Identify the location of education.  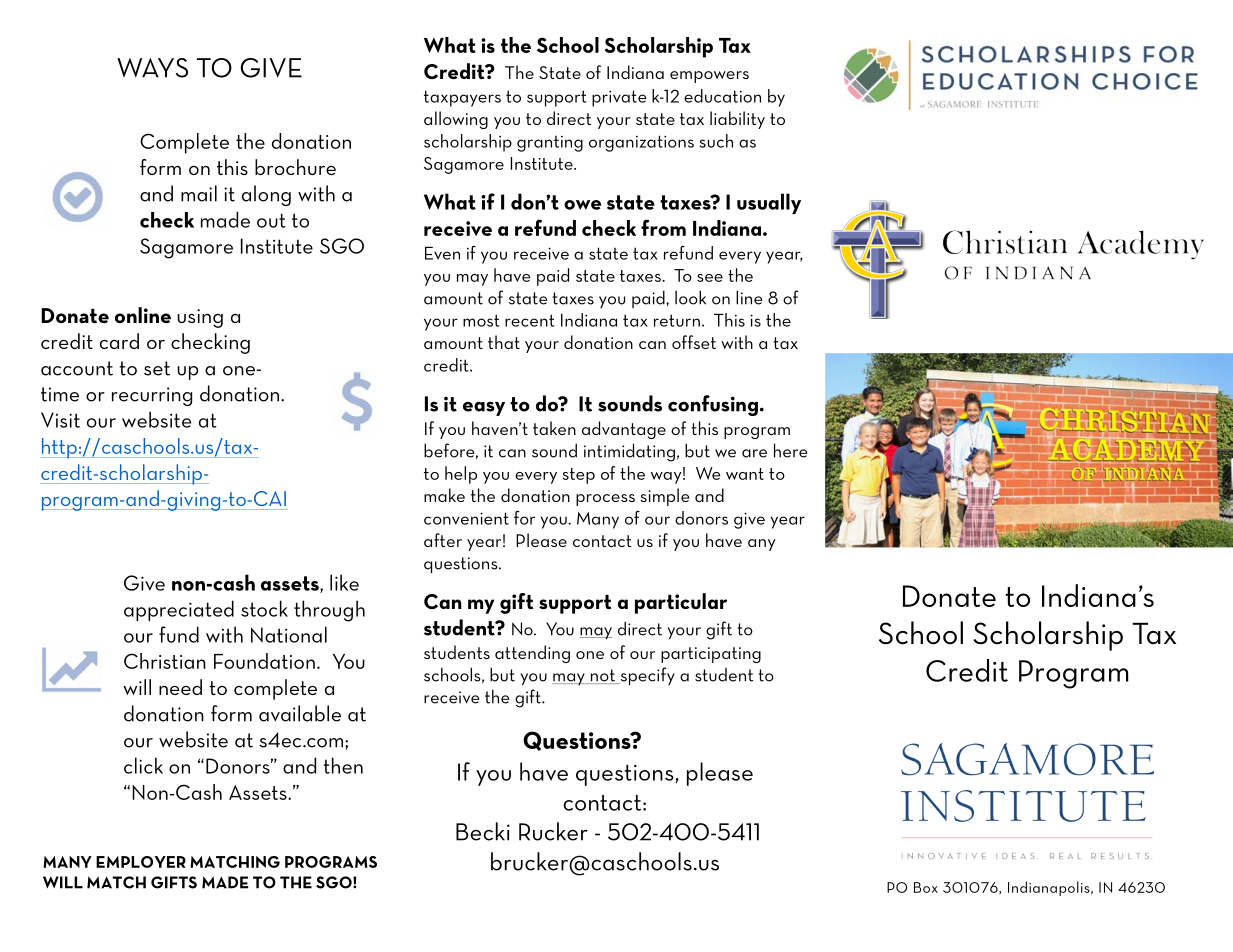
(722, 96).
